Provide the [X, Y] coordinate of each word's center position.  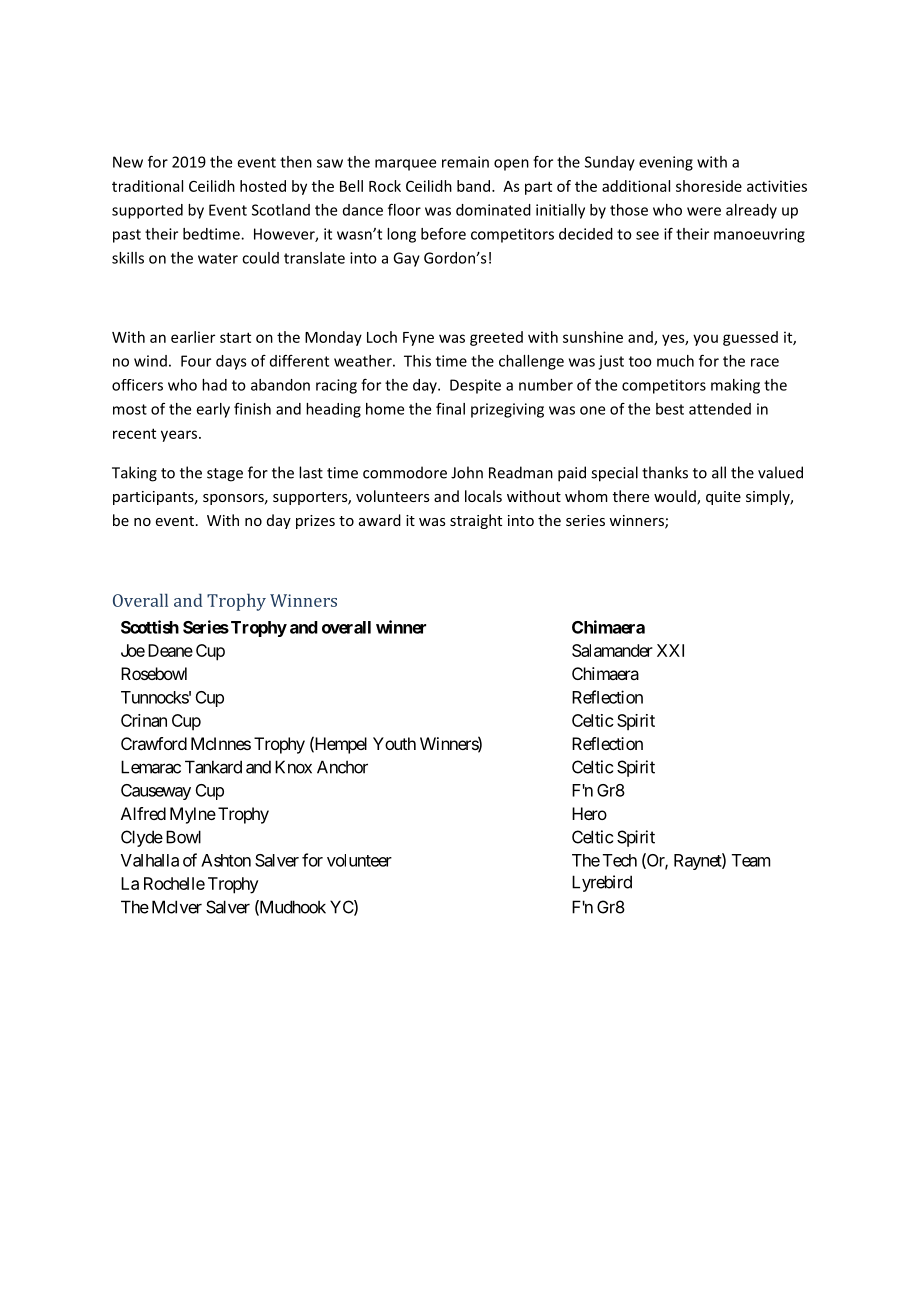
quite [723, 498]
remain [465, 162]
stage [225, 475]
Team [751, 860]
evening [666, 163]
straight [476, 521]
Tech [620, 860]
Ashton [226, 860]
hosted [263, 186]
